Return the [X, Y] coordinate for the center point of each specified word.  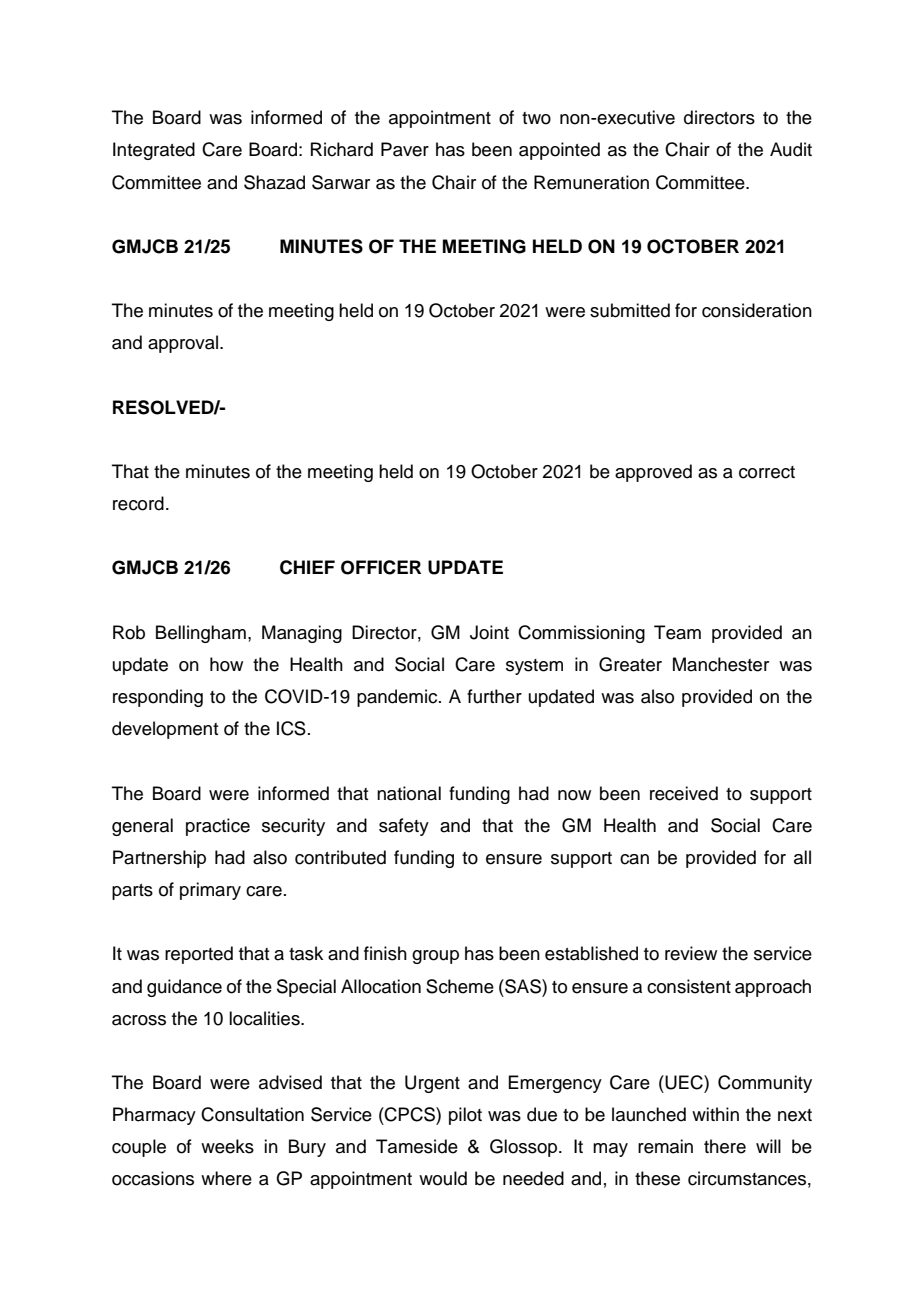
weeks [227, 1146]
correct [767, 472]
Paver [405, 149]
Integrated [154, 151]
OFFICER [381, 567]
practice [218, 827]
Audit [791, 149]
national [409, 793]
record [138, 503]
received [684, 793]
